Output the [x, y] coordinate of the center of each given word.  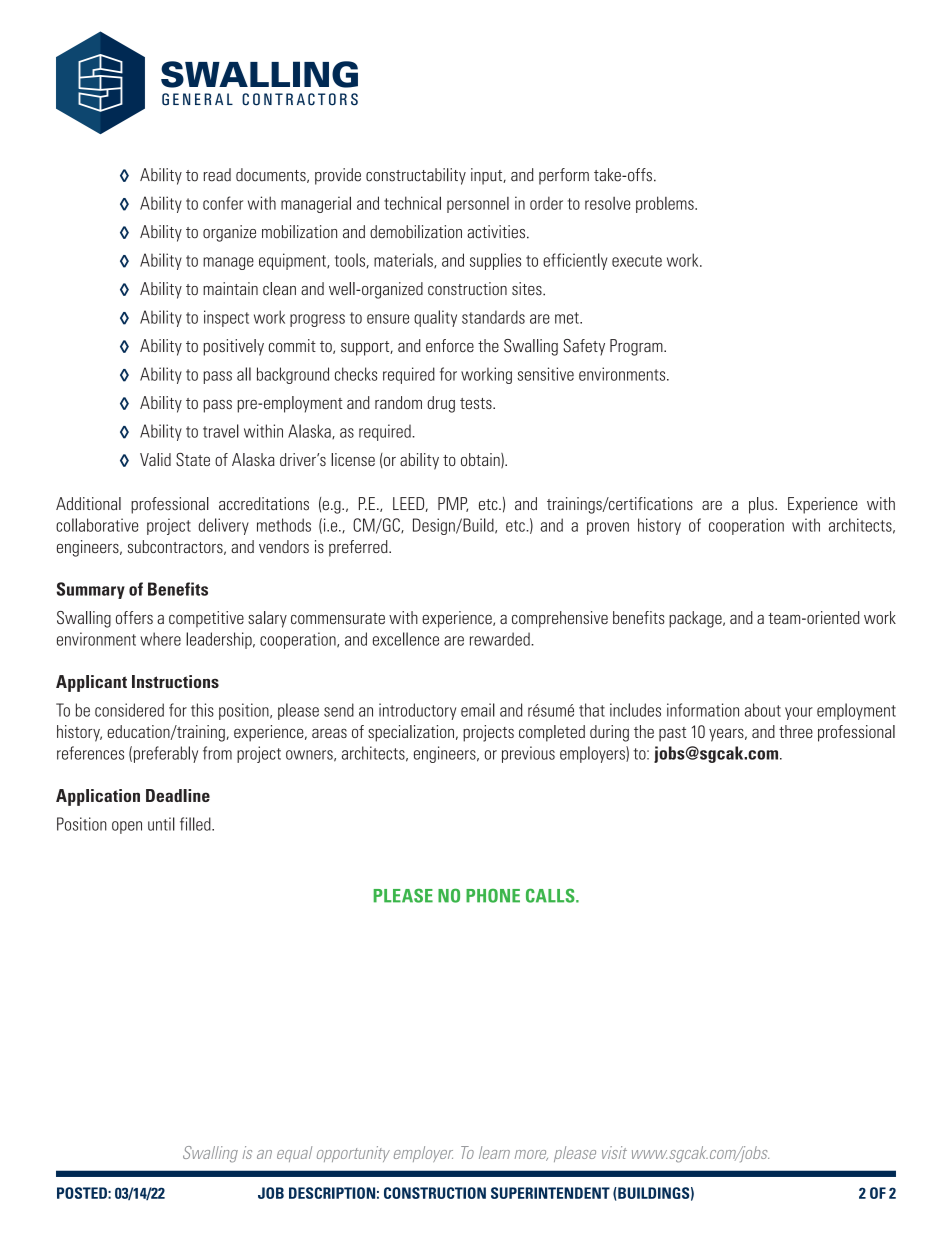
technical [412, 203]
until [161, 824]
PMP [453, 504]
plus [762, 505]
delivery [224, 526]
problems [666, 204]
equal [294, 1154]
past [672, 734]
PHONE [493, 895]
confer [223, 203]
